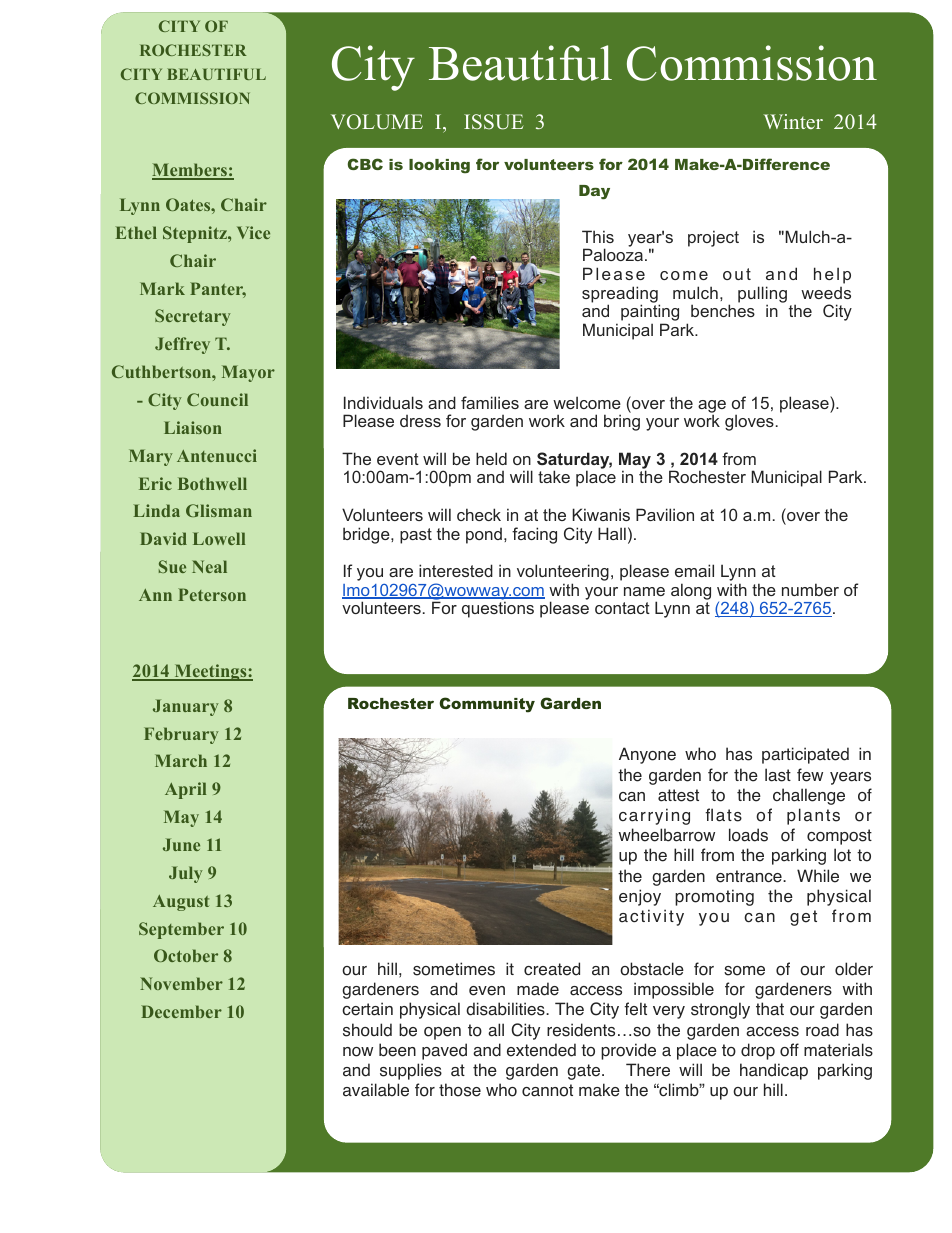  What do you see at coordinates (491, 458) in the image?
I see `held` at bounding box center [491, 458].
